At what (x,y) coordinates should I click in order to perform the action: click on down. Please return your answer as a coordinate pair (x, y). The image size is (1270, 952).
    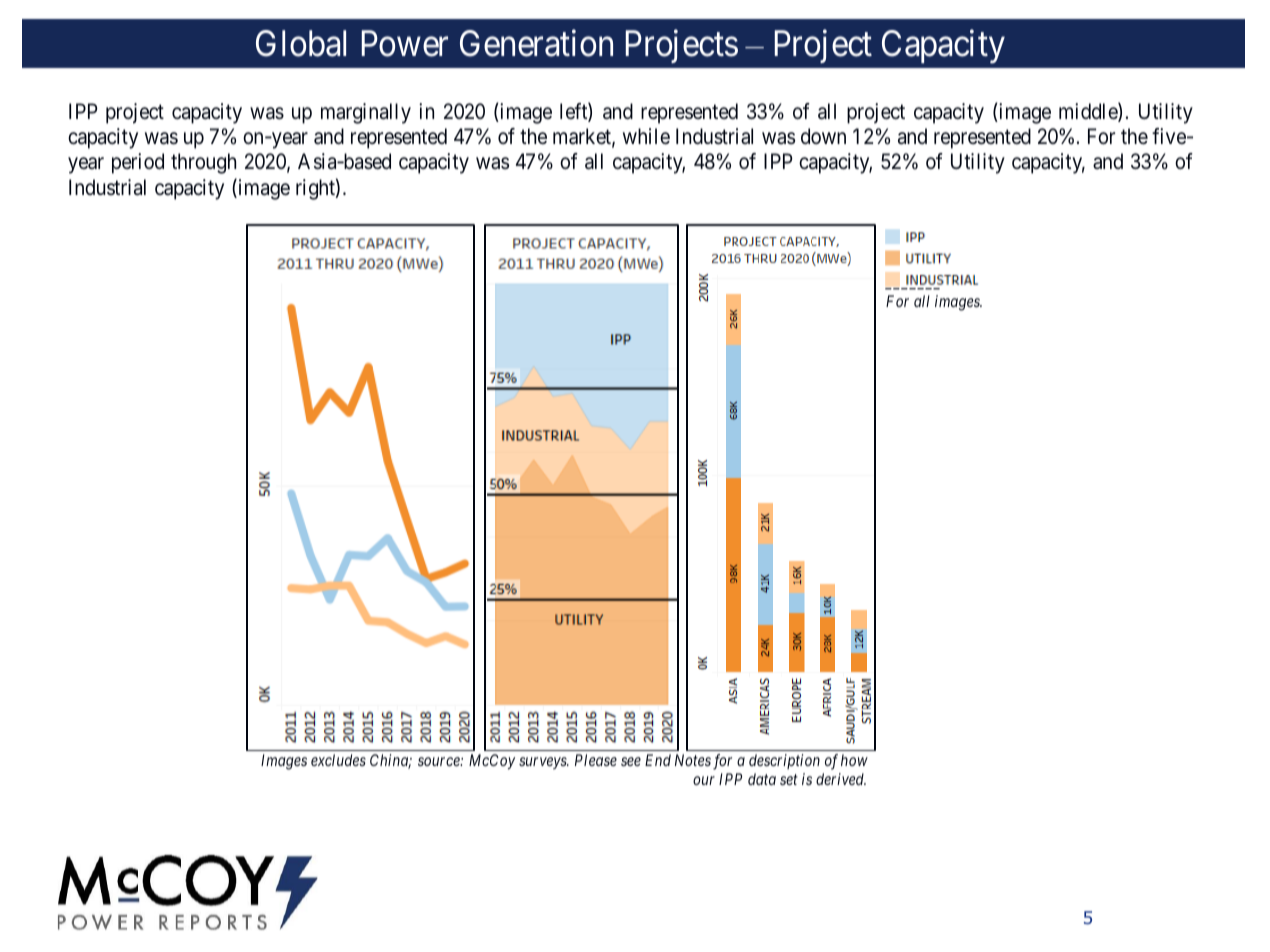
    Looking at the image, I should click on (823, 136).
